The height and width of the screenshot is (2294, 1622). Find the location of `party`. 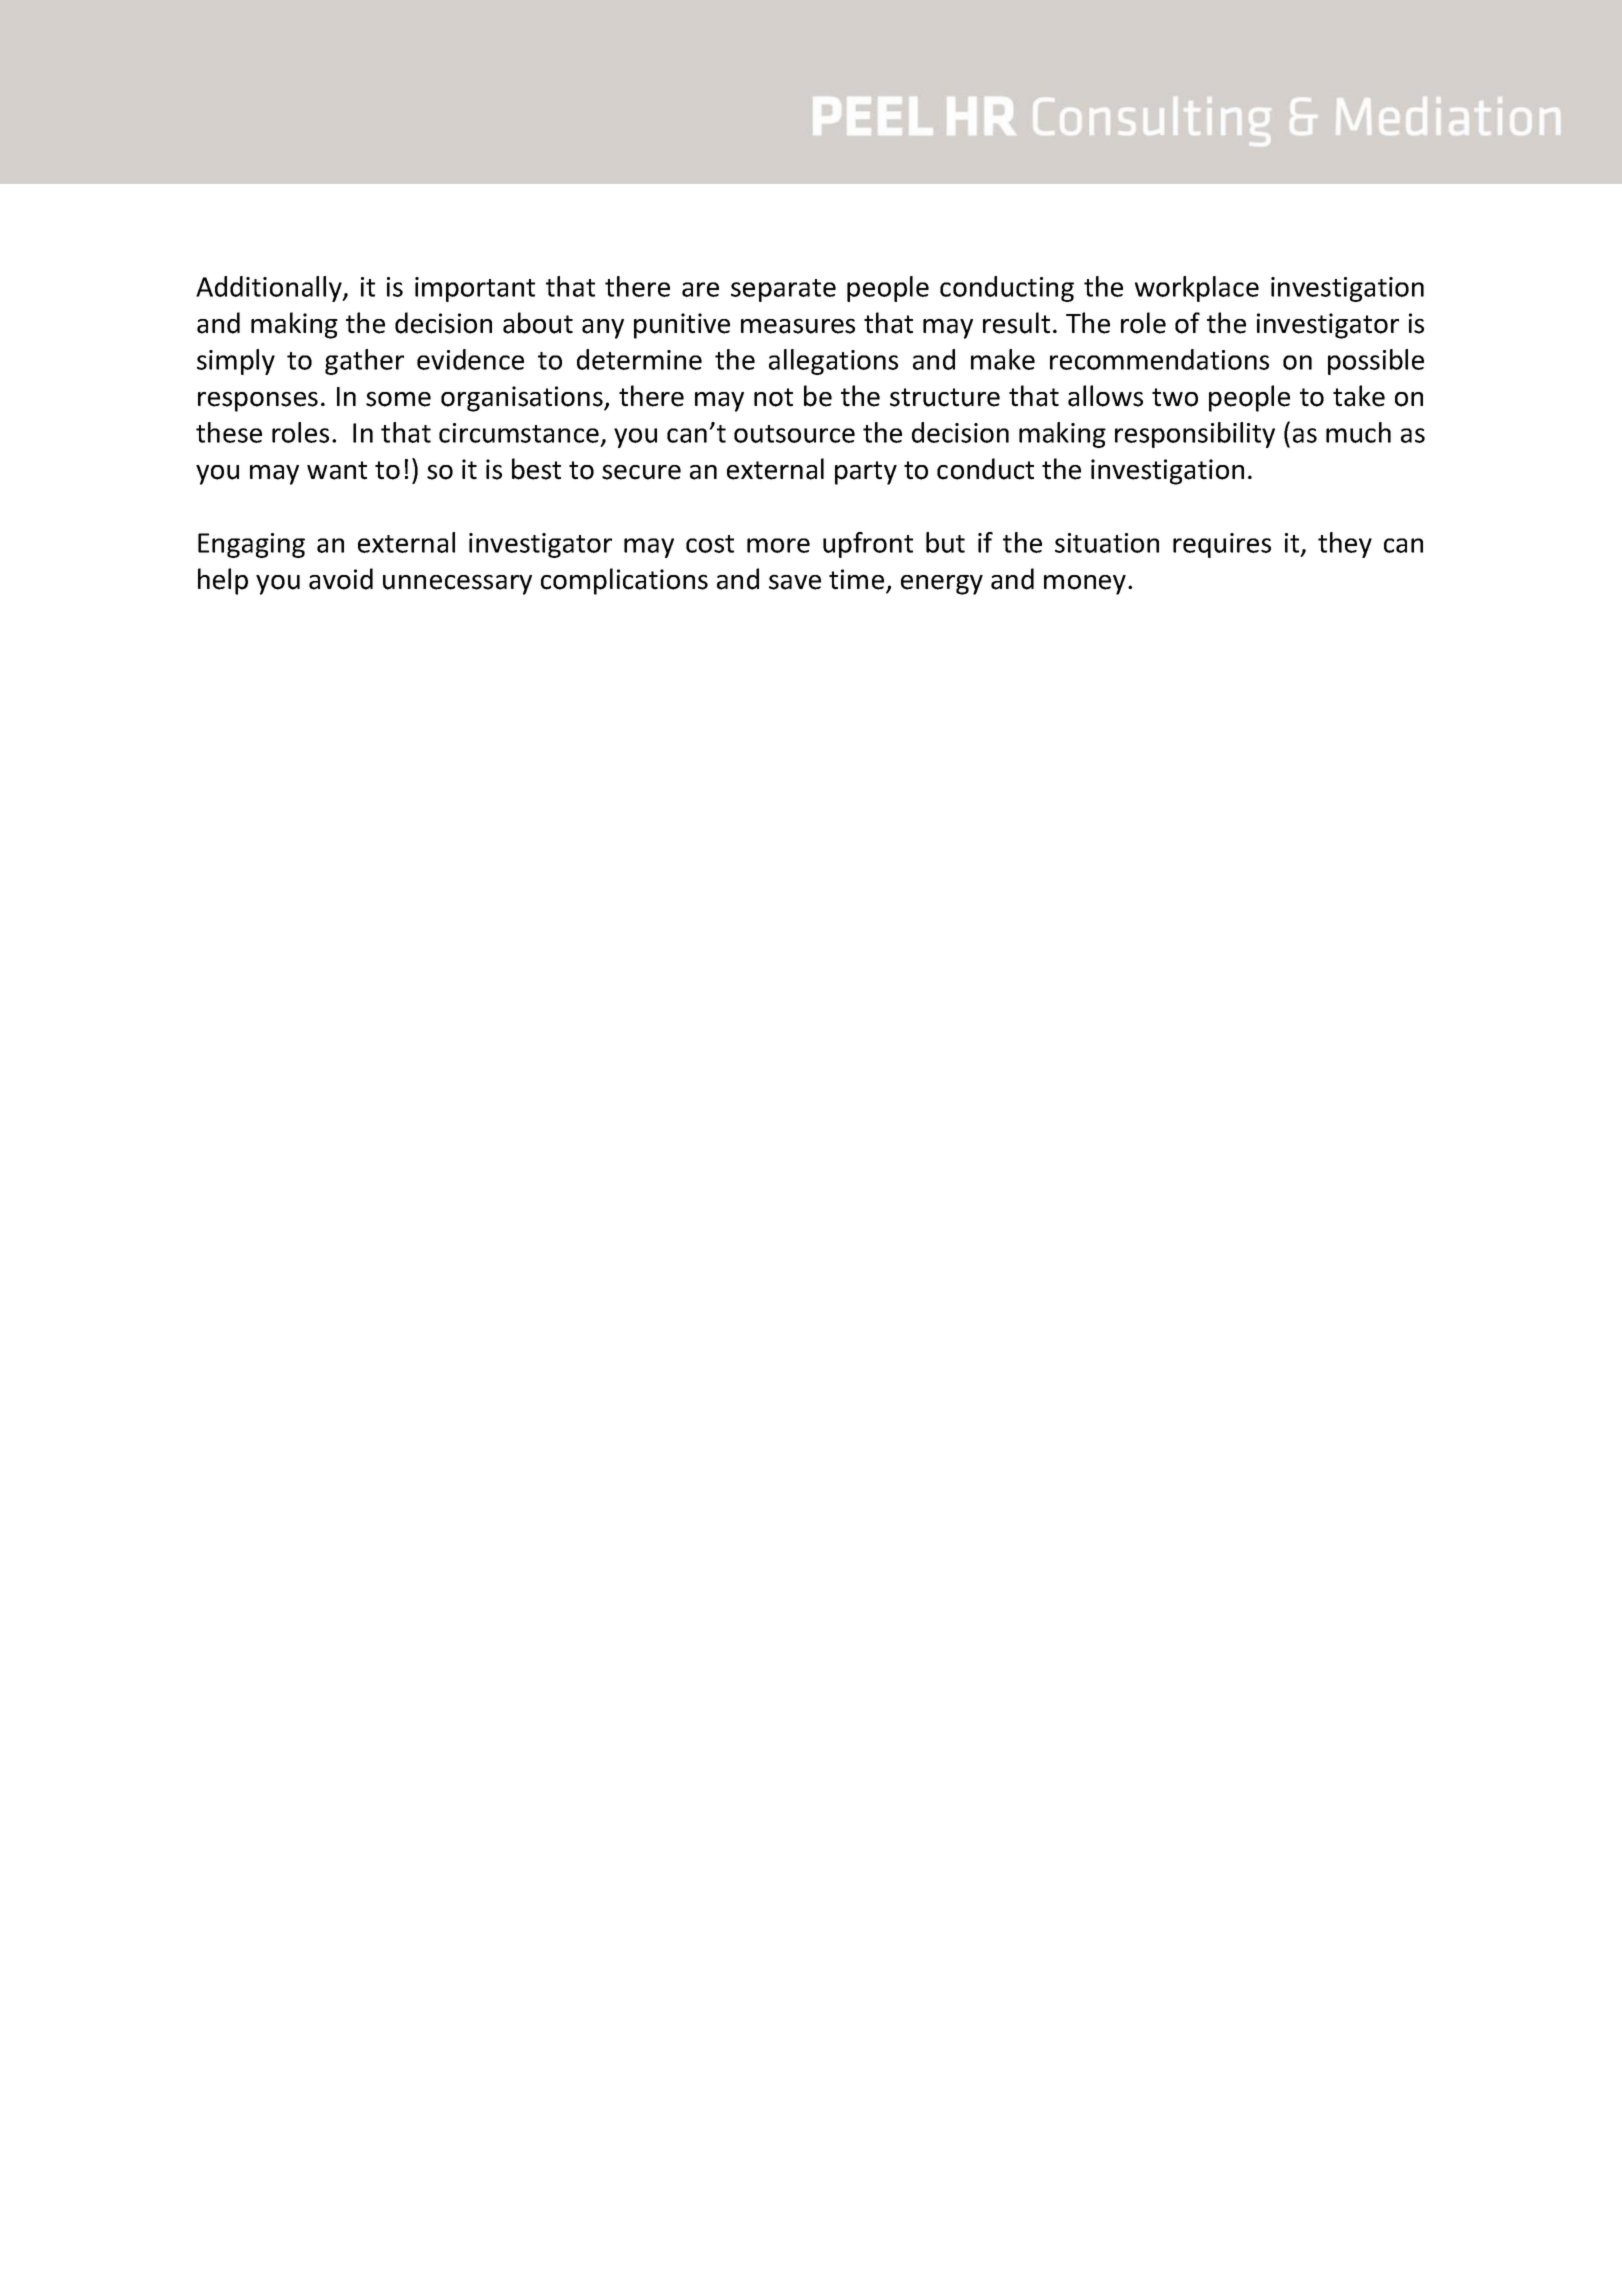

party is located at coordinates (866, 473).
